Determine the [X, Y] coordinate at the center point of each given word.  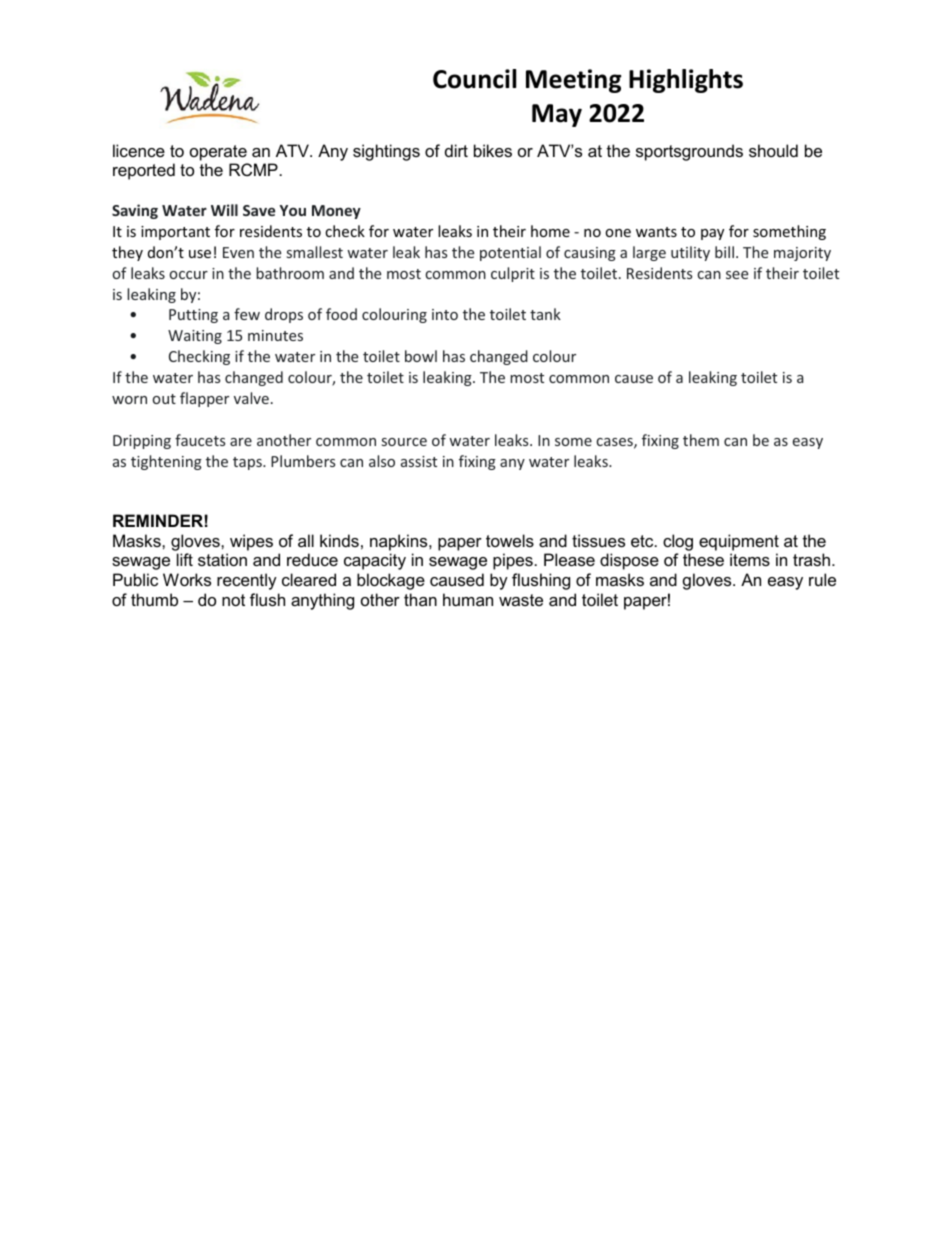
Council [474, 79]
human [468, 599]
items [750, 559]
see [737, 275]
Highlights [686, 81]
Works [187, 579]
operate [218, 153]
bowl [421, 356]
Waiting [195, 337]
